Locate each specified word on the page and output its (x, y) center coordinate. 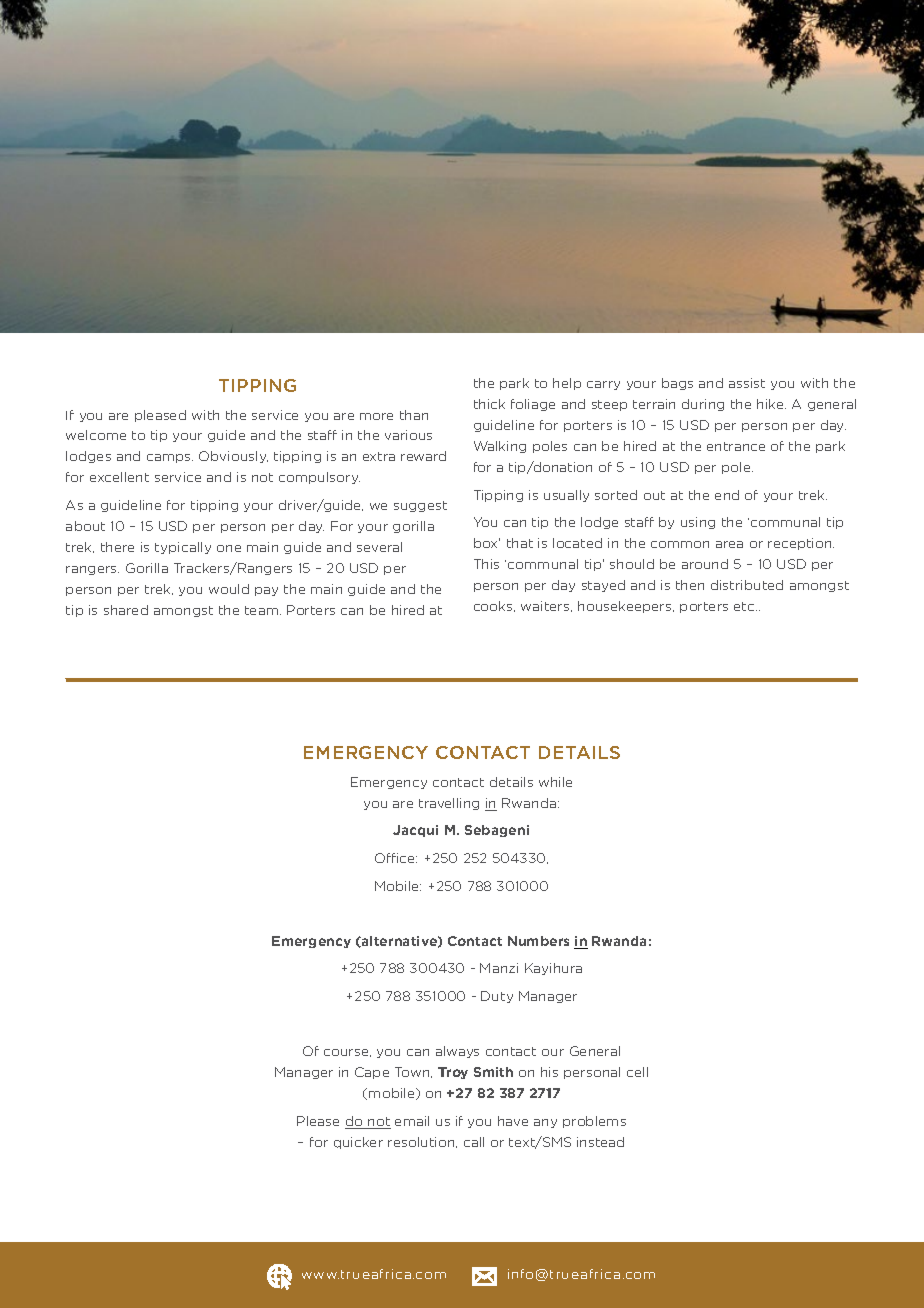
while (555, 782)
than (414, 415)
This (486, 564)
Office (396, 858)
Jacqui (415, 831)
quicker (358, 1143)
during (703, 405)
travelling (449, 804)
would (229, 589)
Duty (497, 997)
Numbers (538, 941)
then (690, 585)
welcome (96, 435)
